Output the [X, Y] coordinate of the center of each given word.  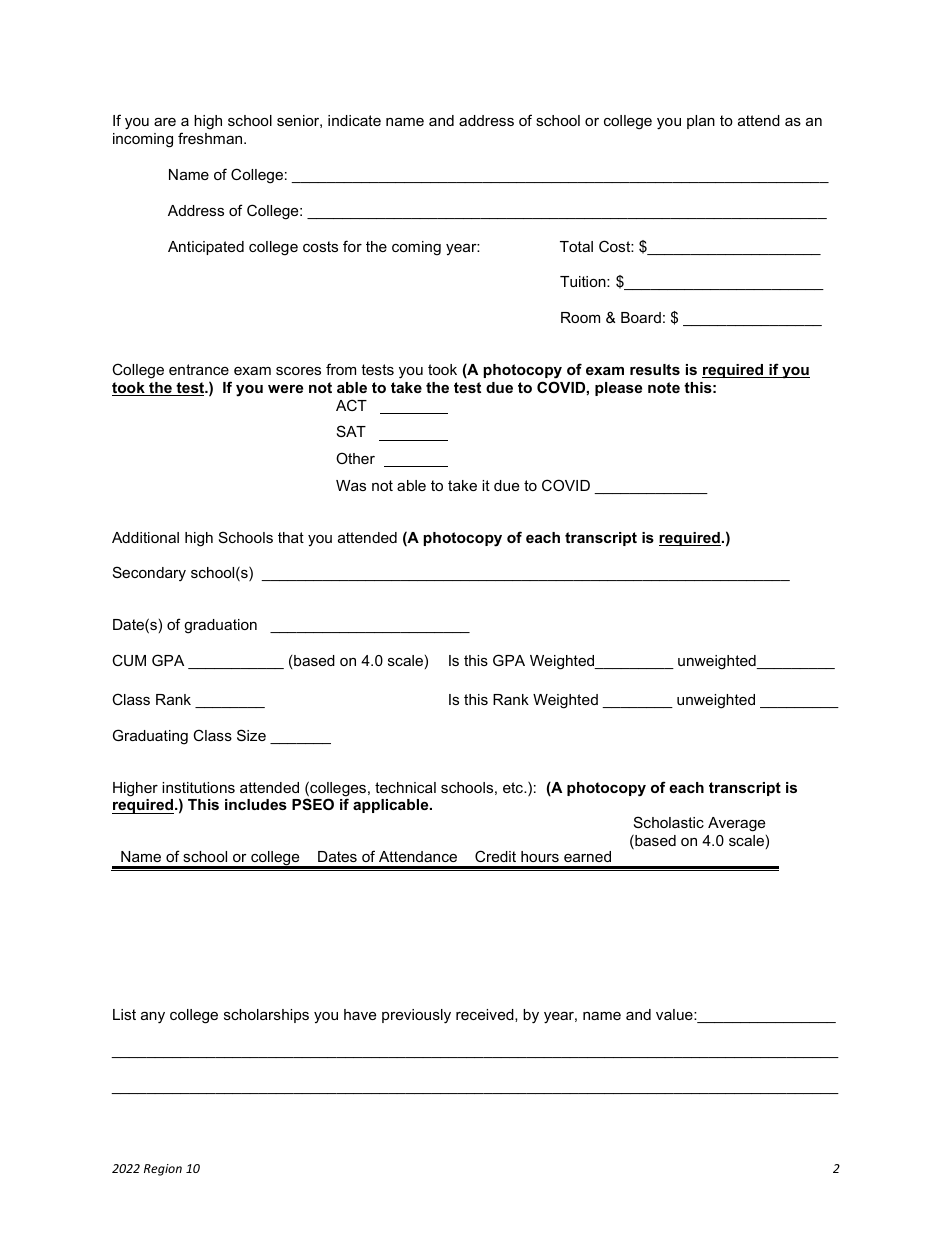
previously [416, 1016]
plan [701, 122]
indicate [354, 120]
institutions [198, 787]
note [664, 387]
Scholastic [669, 822]
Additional [145, 537]
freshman [211, 138]
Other [355, 458]
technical [405, 787]
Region [163, 1170]
